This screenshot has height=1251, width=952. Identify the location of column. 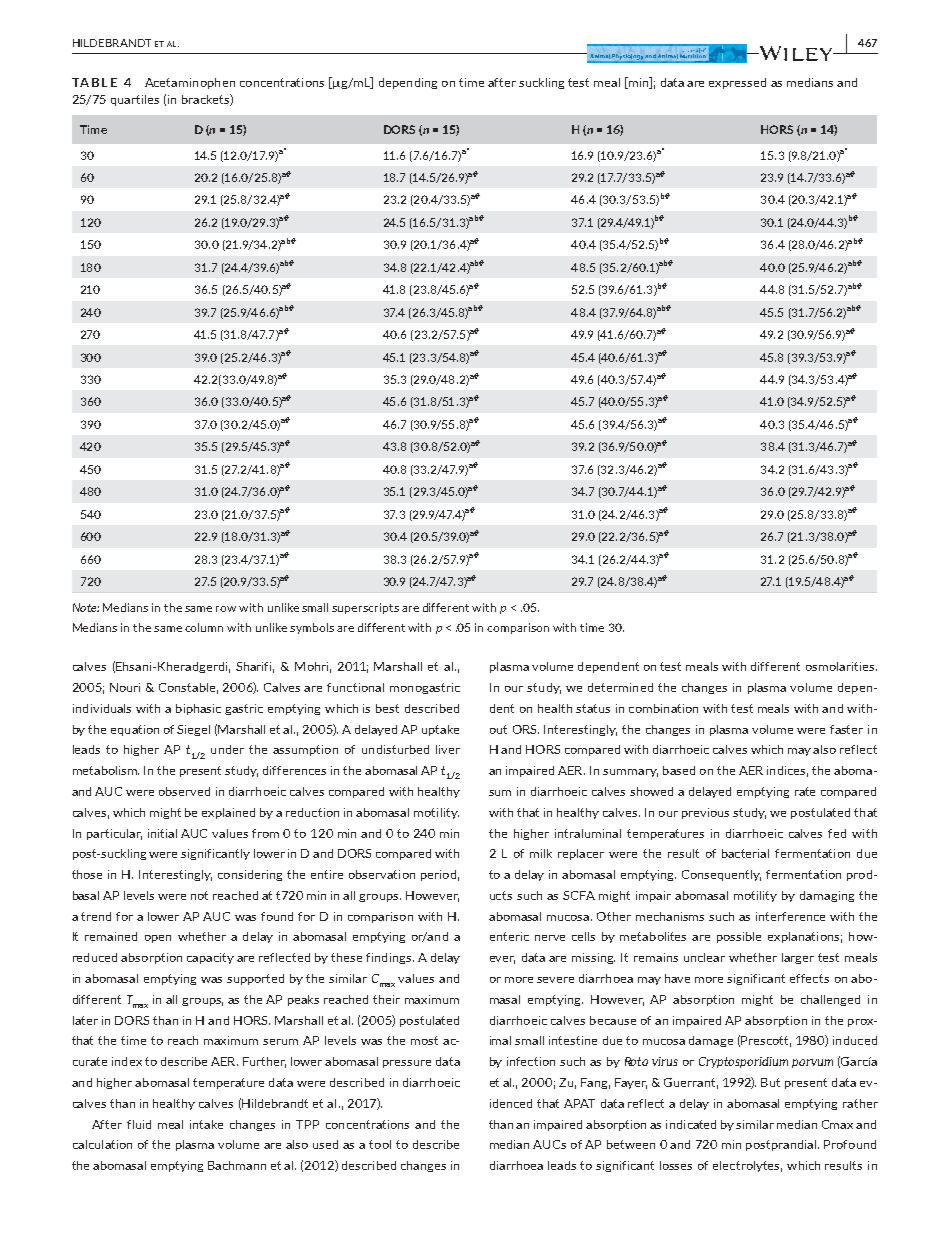
(204, 627).
